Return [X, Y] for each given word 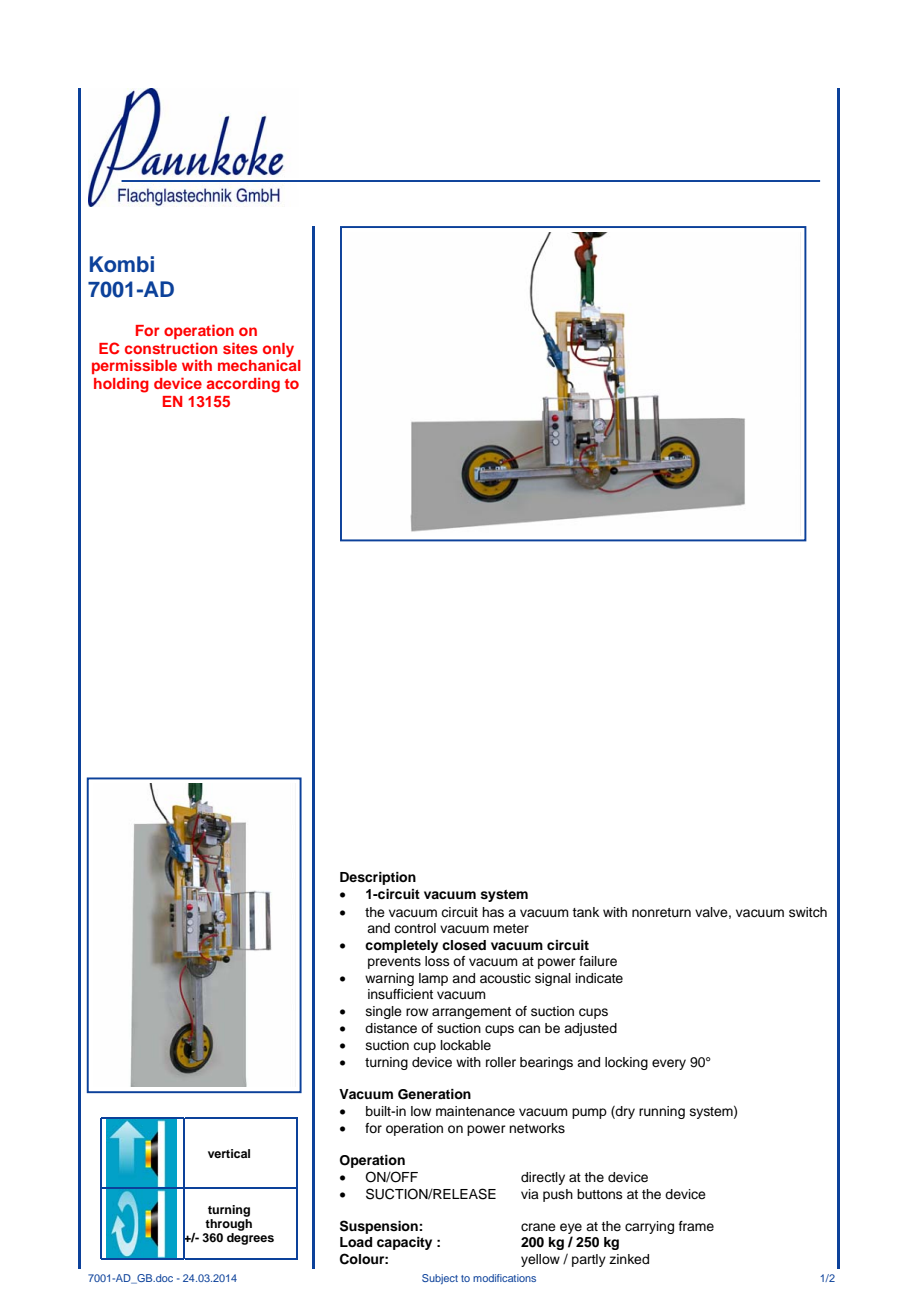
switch [808, 912]
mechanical [259, 365]
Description [378, 878]
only [278, 350]
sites [240, 348]
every [669, 1064]
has [493, 912]
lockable [466, 1045]
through [228, 1225]
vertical [229, 1153]
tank [585, 912]
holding [121, 385]
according [243, 385]
